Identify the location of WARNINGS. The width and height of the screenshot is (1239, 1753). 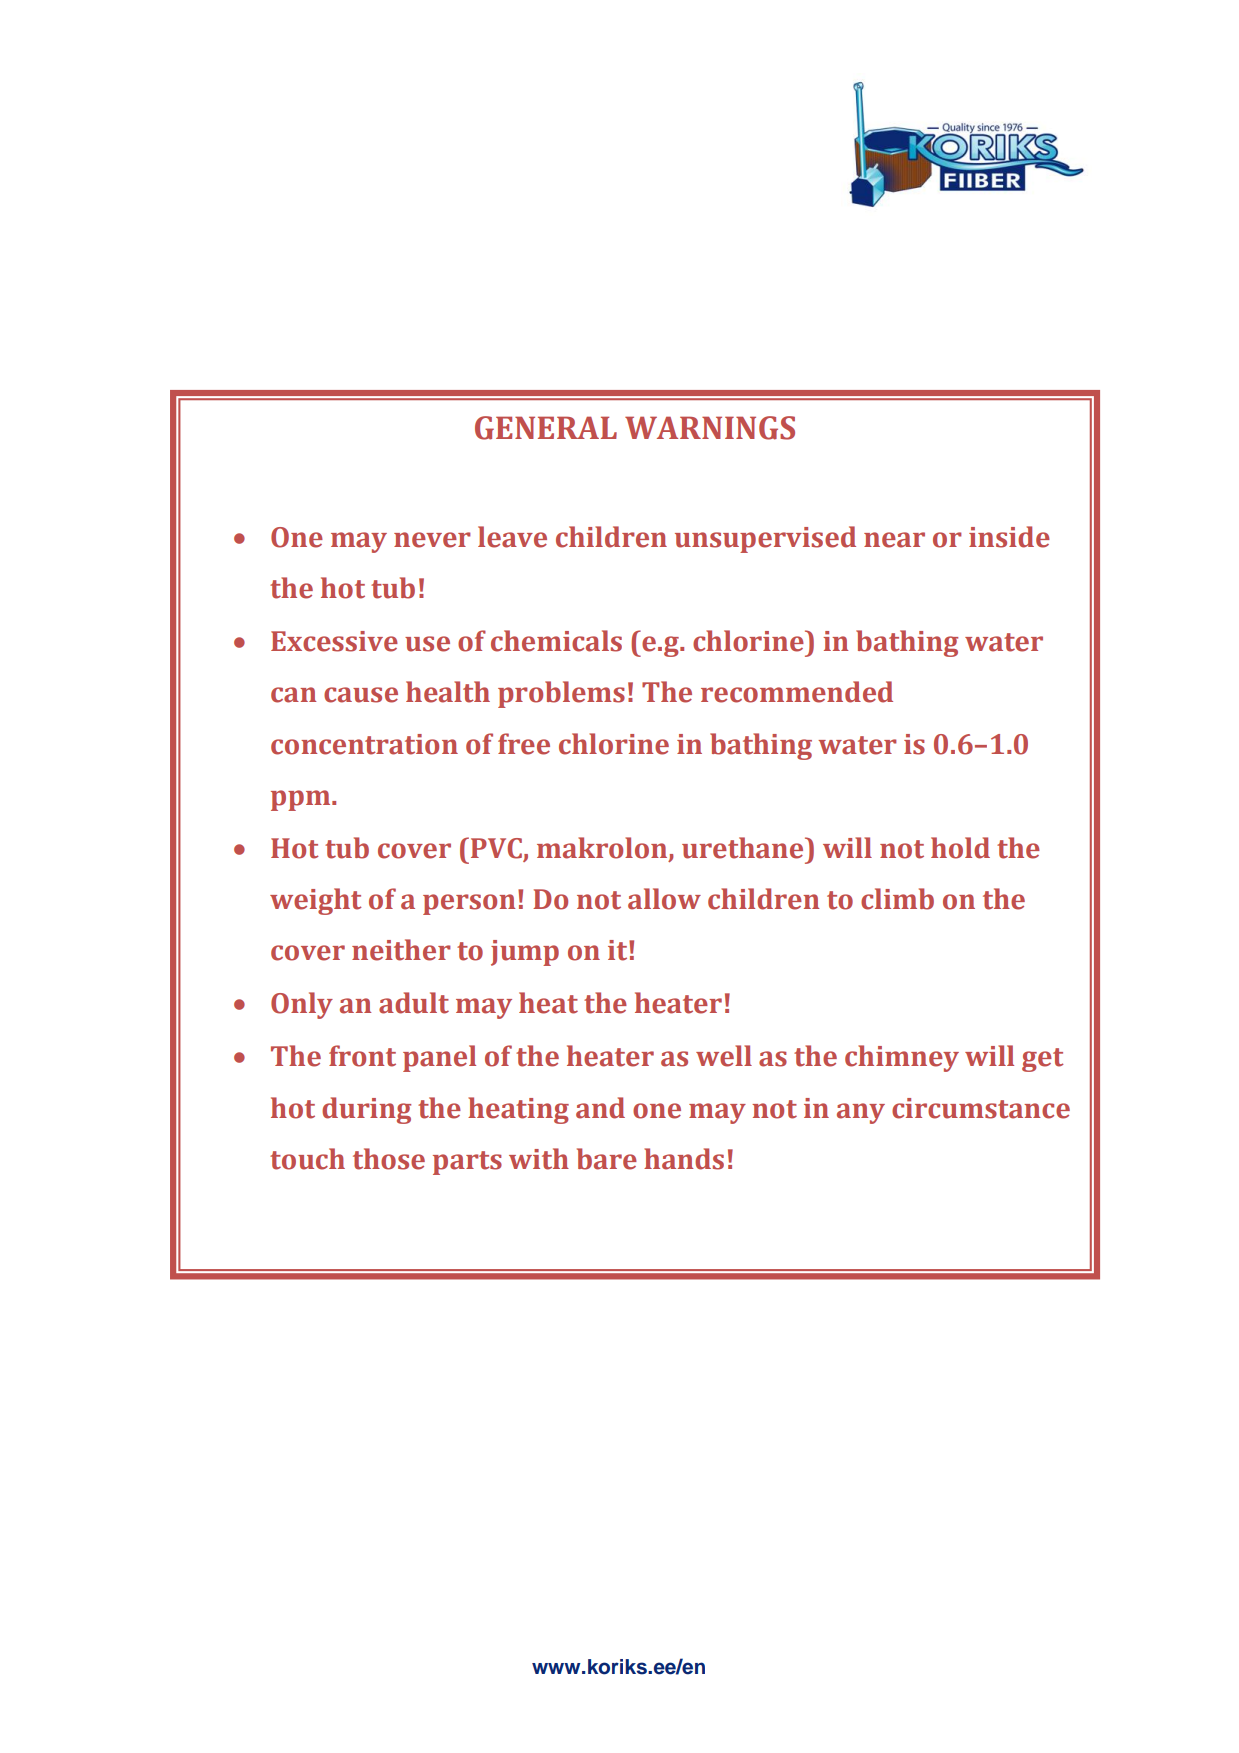
(710, 428).
